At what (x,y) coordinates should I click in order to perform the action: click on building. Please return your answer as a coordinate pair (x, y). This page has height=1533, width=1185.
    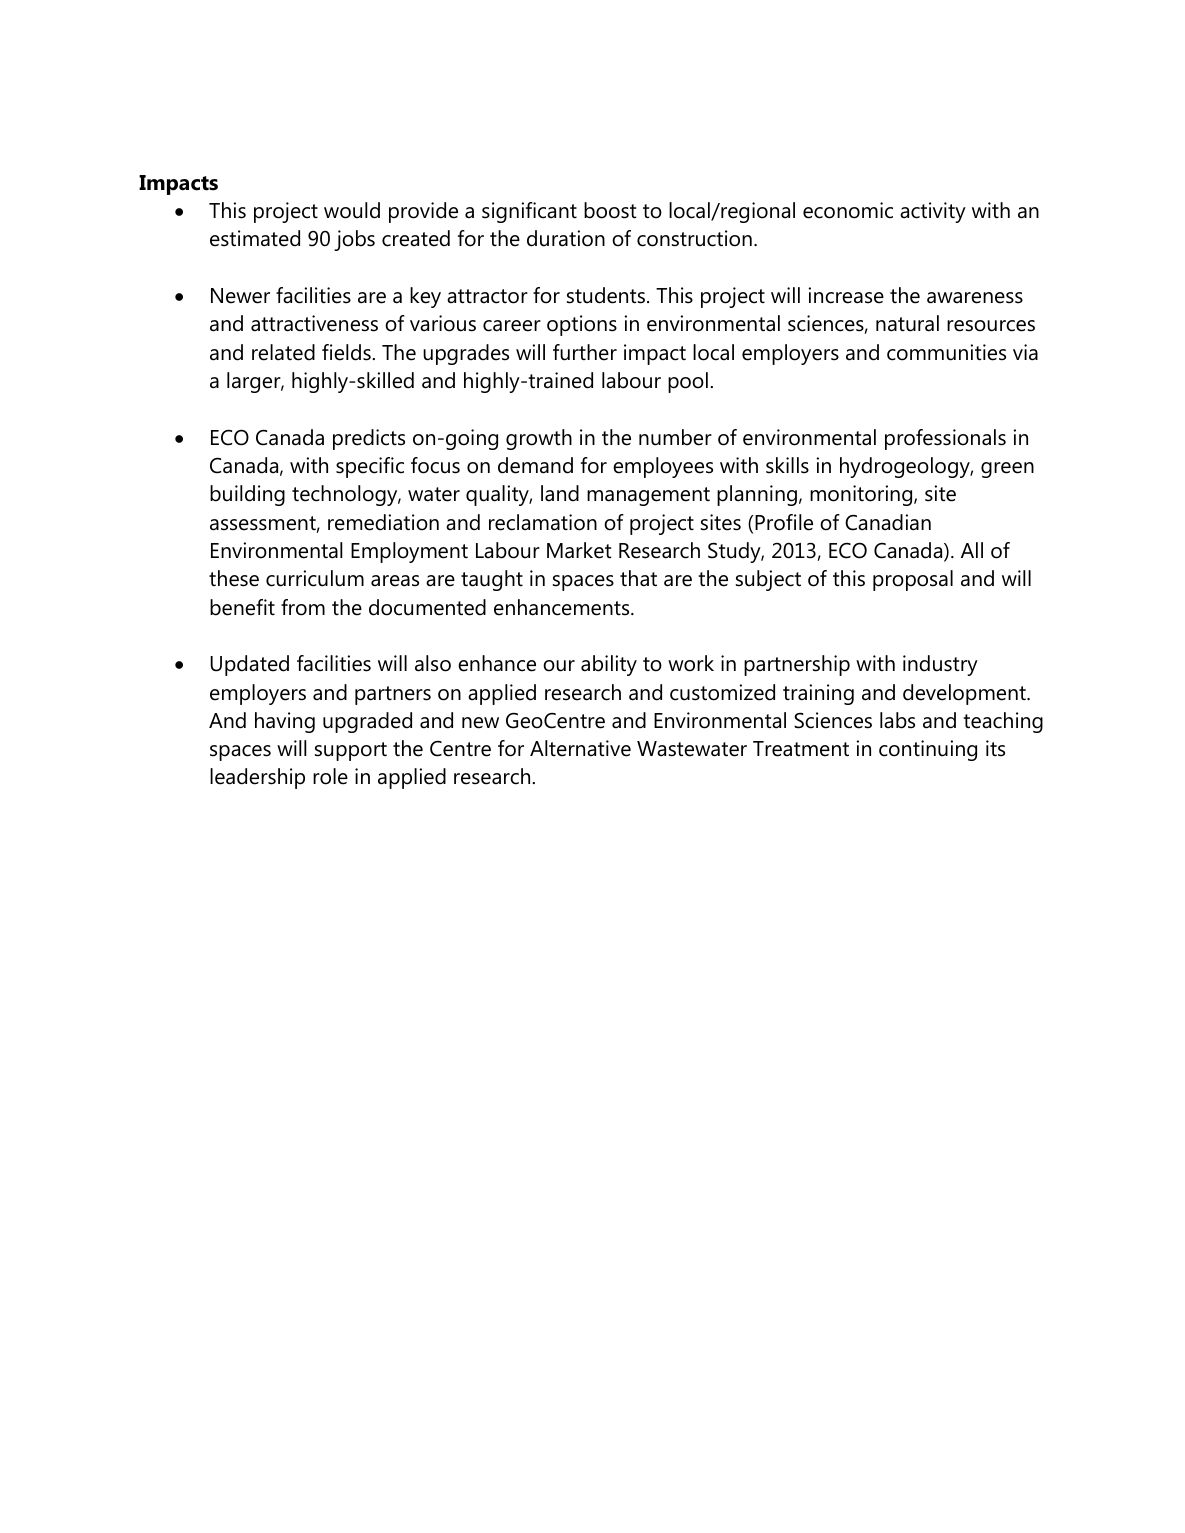
    Looking at the image, I should click on (247, 495).
